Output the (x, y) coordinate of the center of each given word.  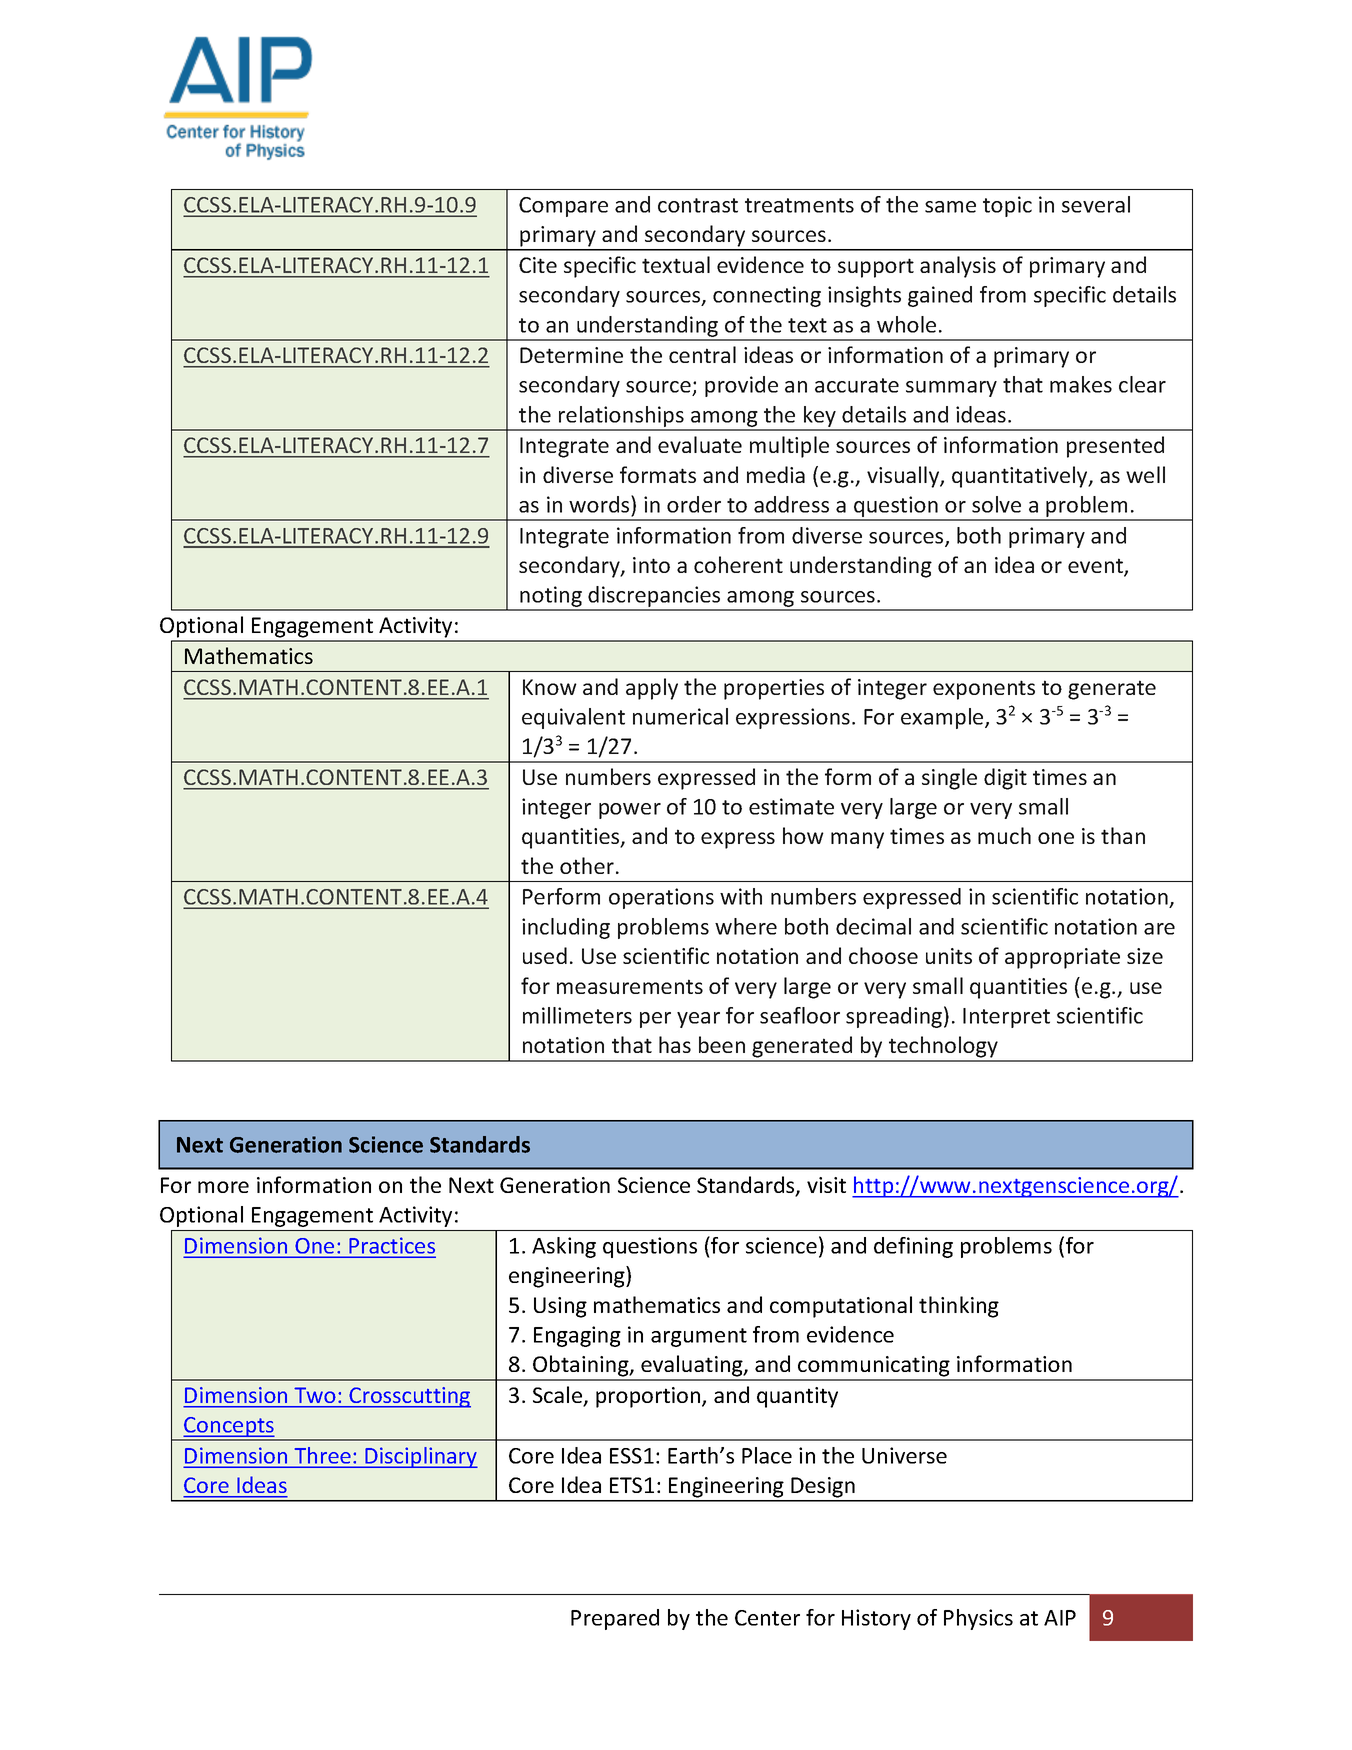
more (223, 1187)
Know (550, 687)
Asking (564, 1247)
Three (322, 1456)
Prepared (615, 1619)
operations (661, 898)
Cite (538, 265)
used (545, 955)
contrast (698, 205)
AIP (1060, 1618)
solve (996, 504)
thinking (959, 1307)
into (651, 565)
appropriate (1062, 958)
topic (1007, 206)
